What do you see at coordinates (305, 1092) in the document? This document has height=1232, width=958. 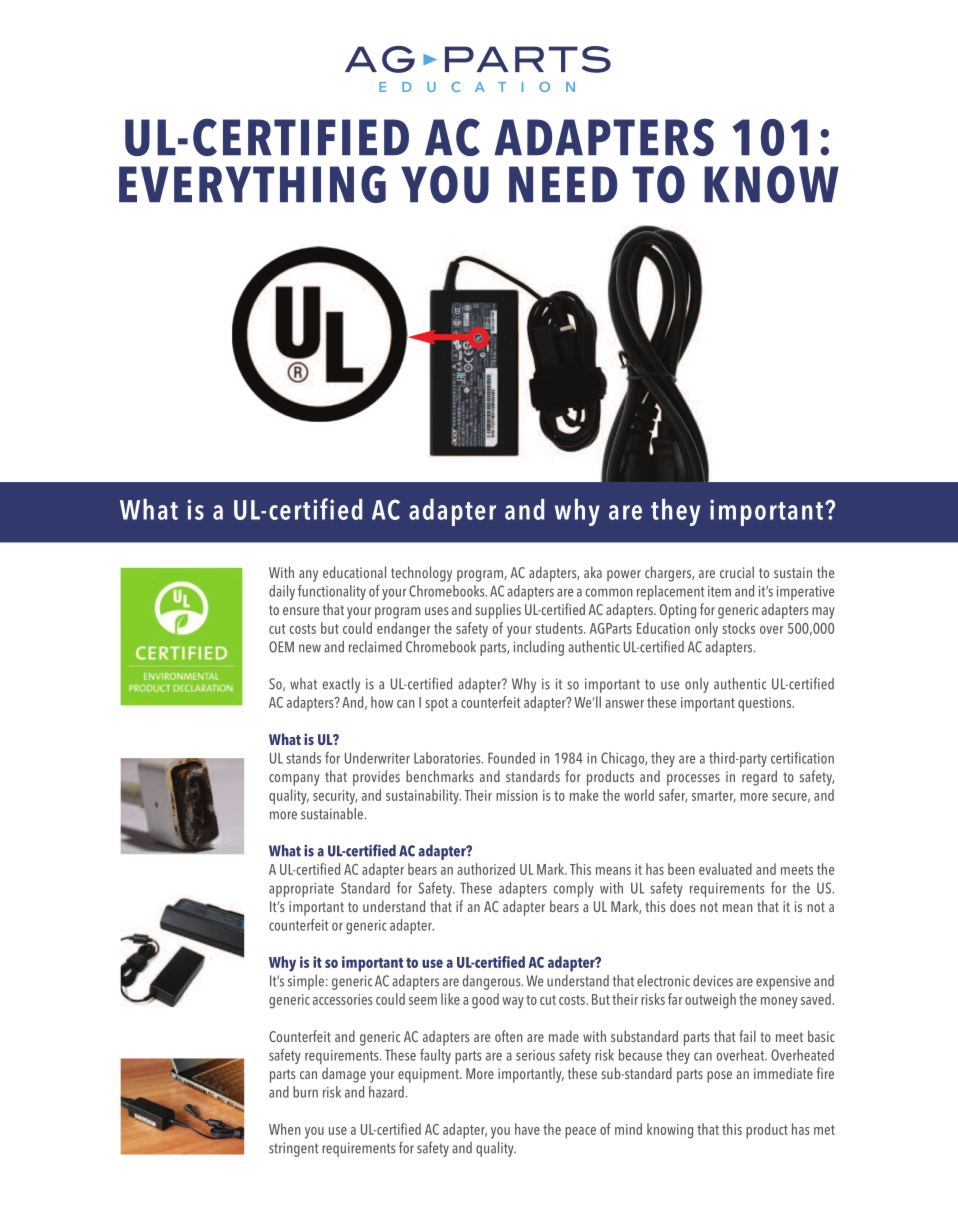 I see `burn` at bounding box center [305, 1092].
